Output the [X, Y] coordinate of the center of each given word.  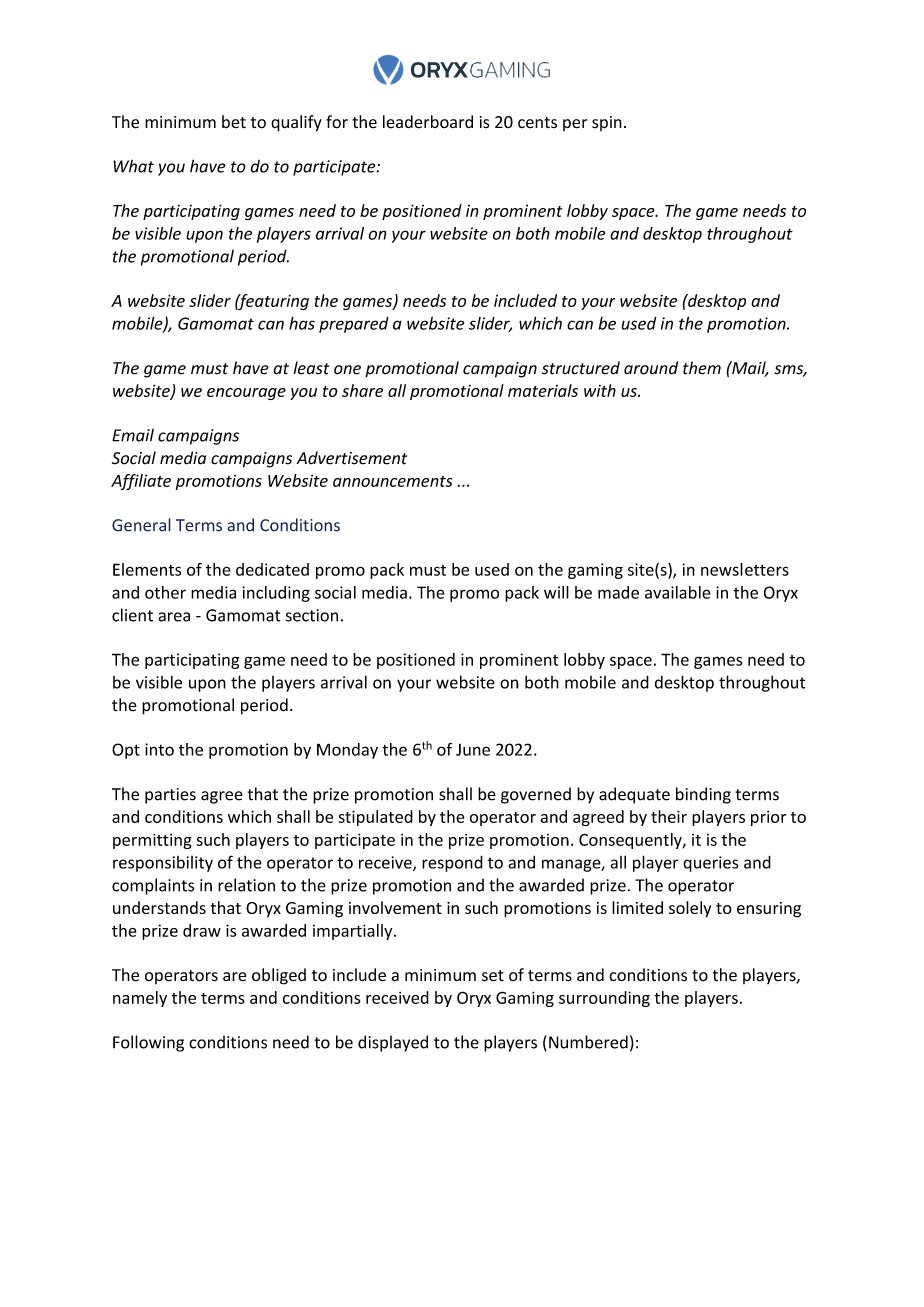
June [473, 750]
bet [234, 122]
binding [703, 795]
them [702, 368]
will [556, 592]
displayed [393, 1043]
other [165, 592]
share [362, 390]
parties [170, 796]
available [678, 592]
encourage [246, 394]
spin [607, 123]
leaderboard [428, 122]
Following [148, 1043]
